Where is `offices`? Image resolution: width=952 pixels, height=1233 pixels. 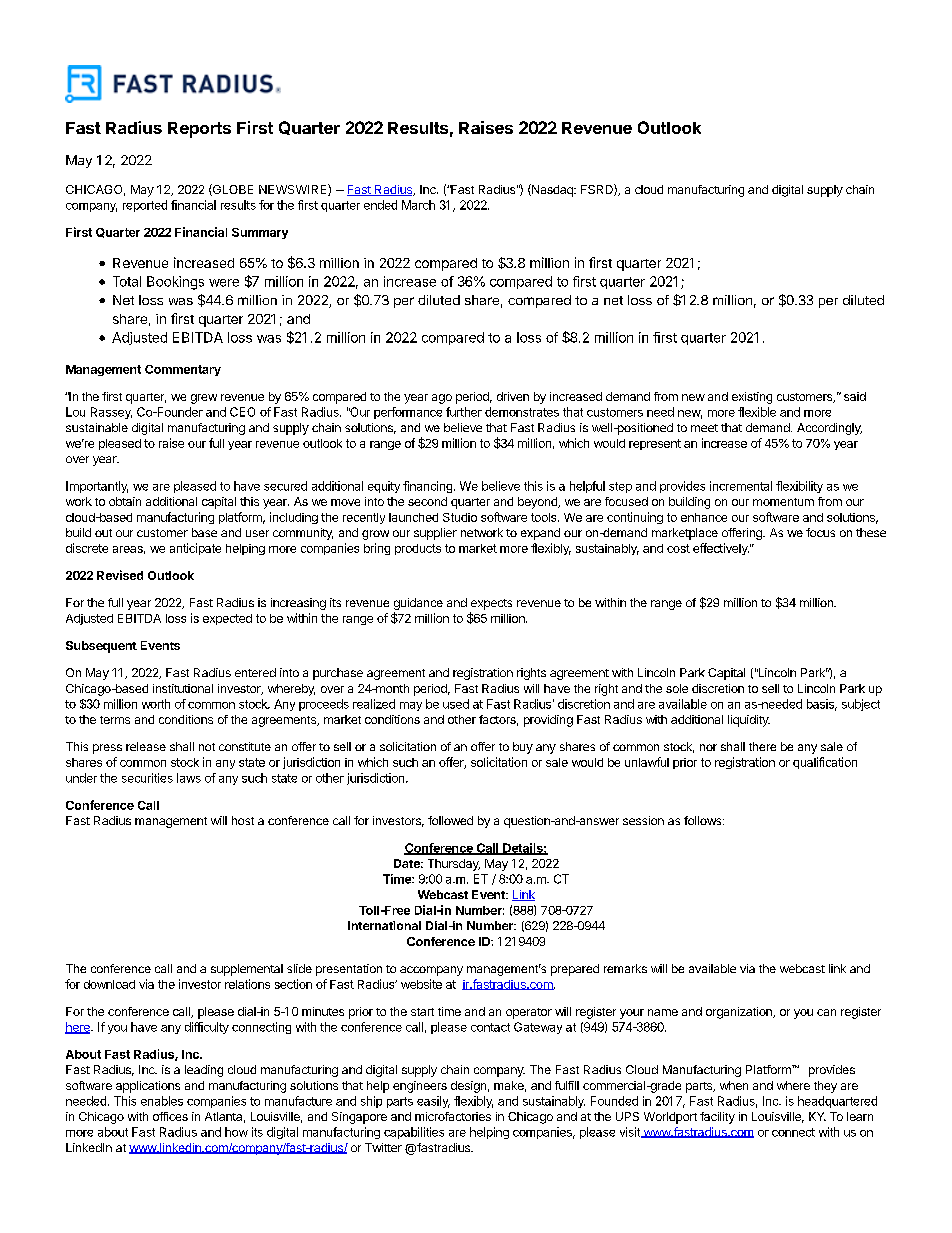 offices is located at coordinates (170, 1116).
